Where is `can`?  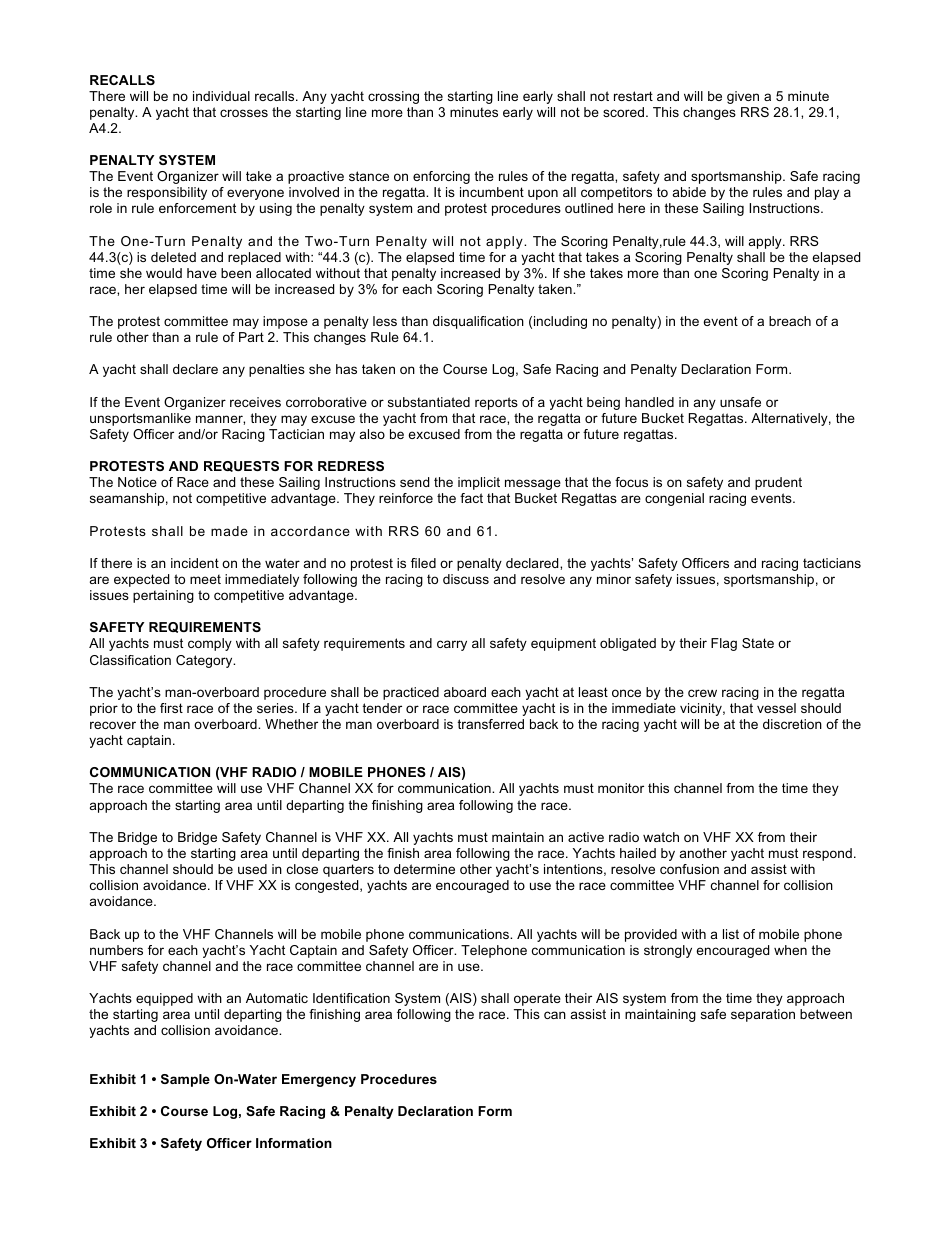
can is located at coordinates (555, 1015).
